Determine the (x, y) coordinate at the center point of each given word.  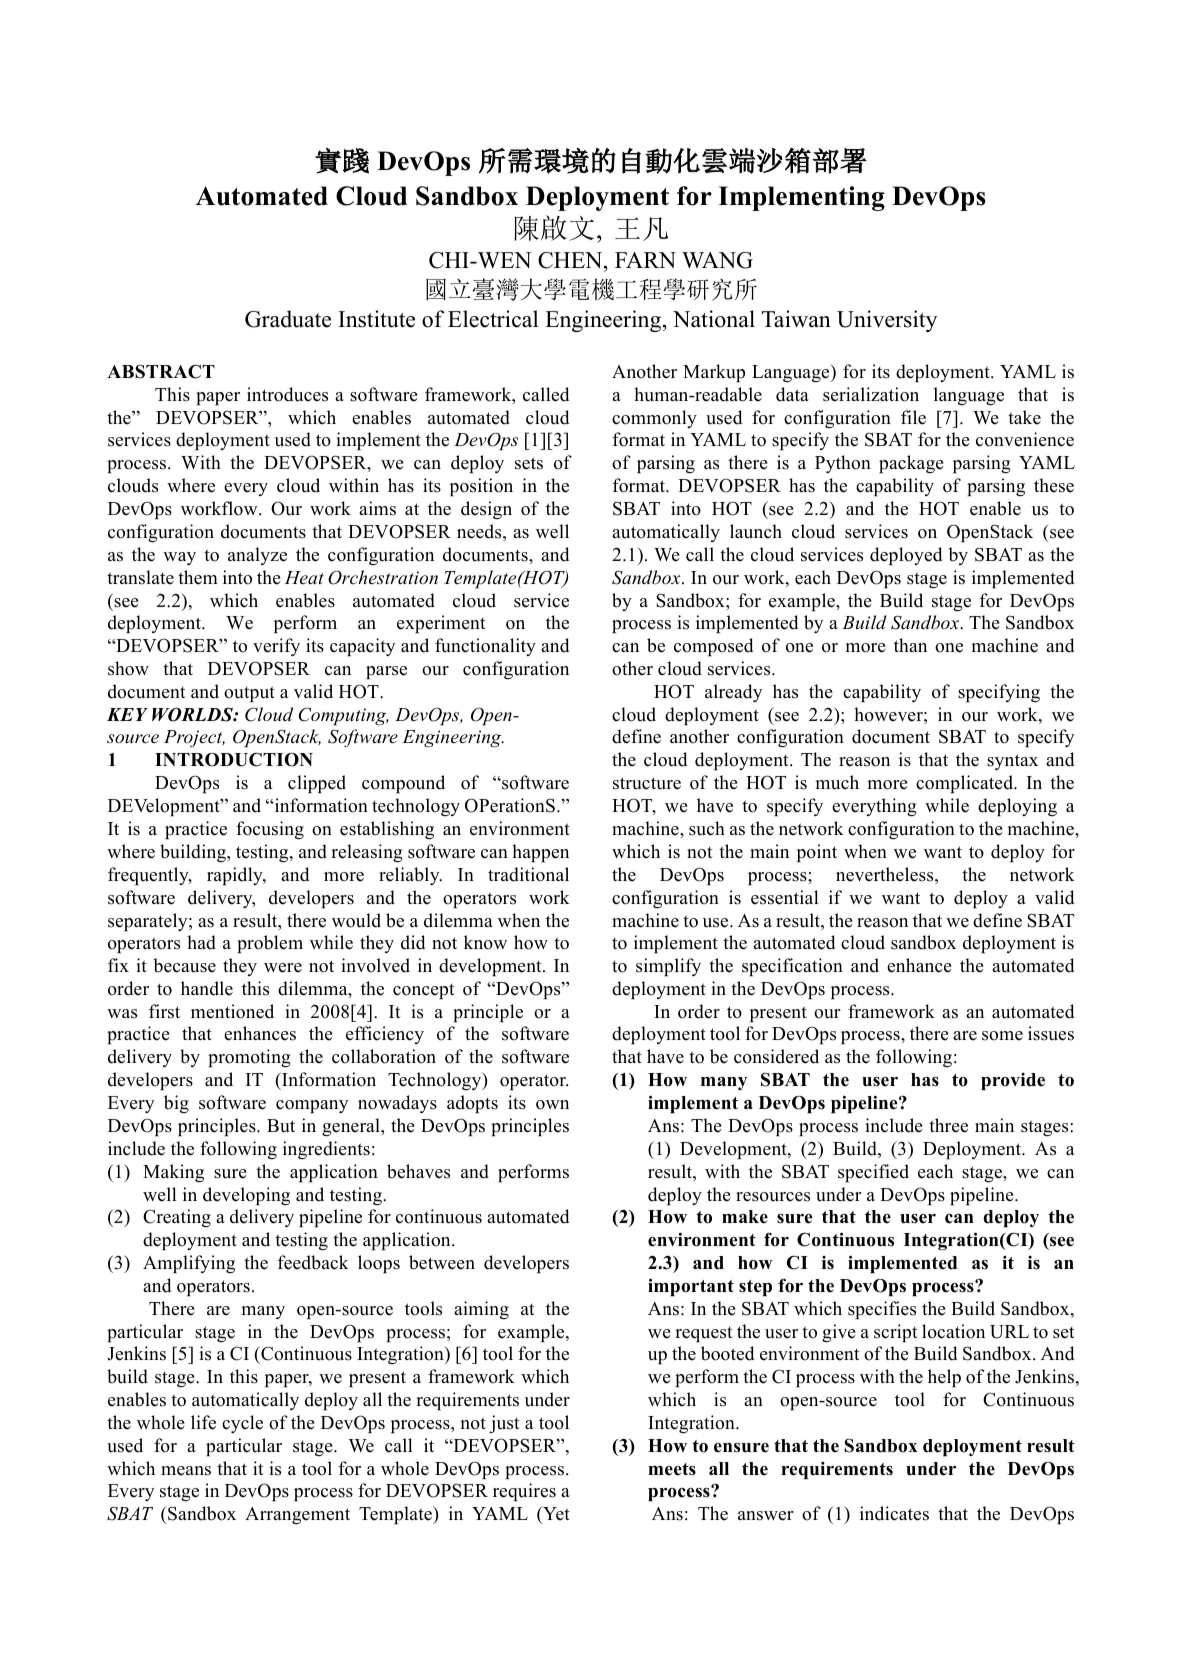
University (887, 321)
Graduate (288, 319)
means (186, 1471)
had (201, 942)
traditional (528, 874)
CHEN (571, 262)
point (817, 853)
